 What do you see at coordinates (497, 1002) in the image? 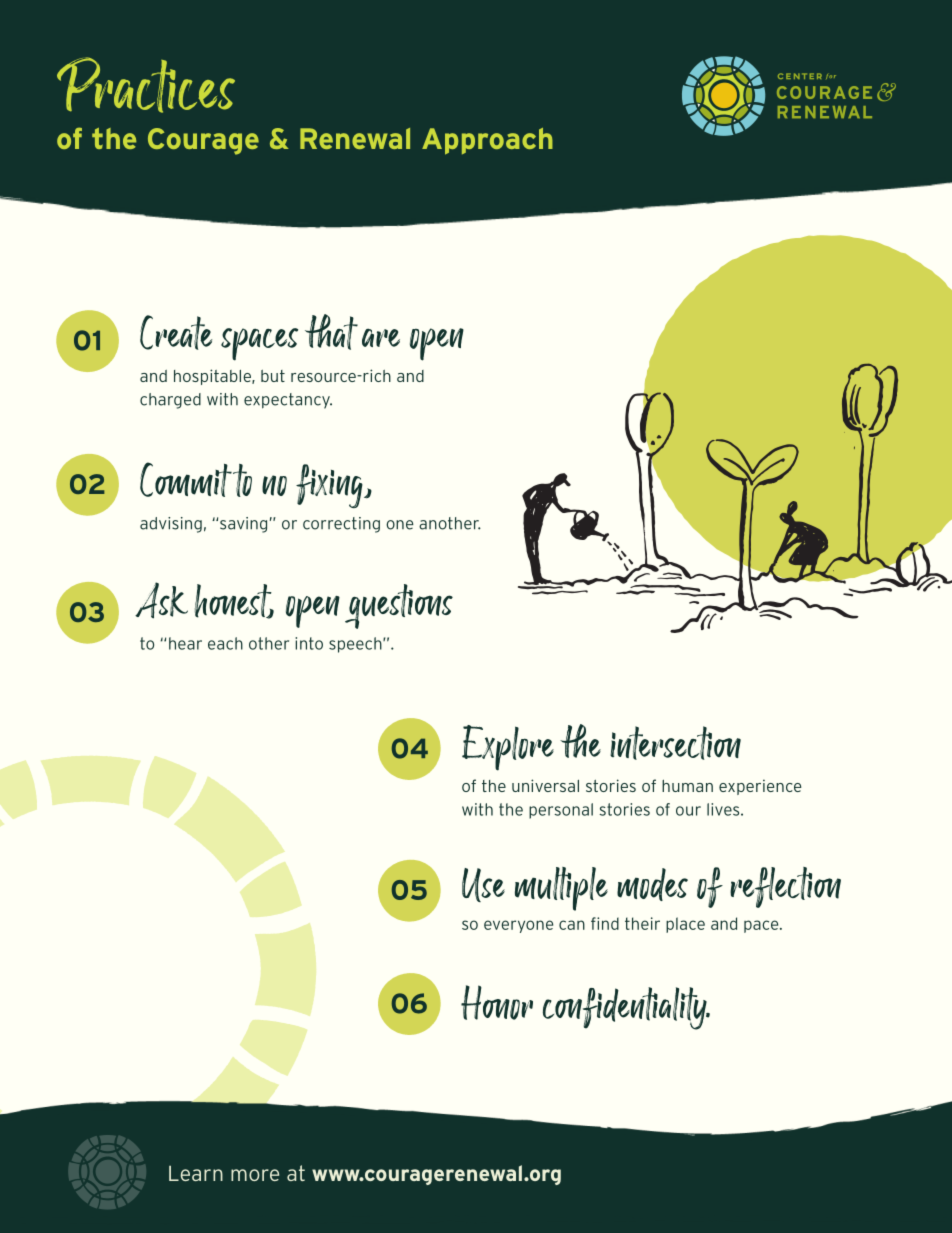
I see `Honor` at bounding box center [497, 1002].
